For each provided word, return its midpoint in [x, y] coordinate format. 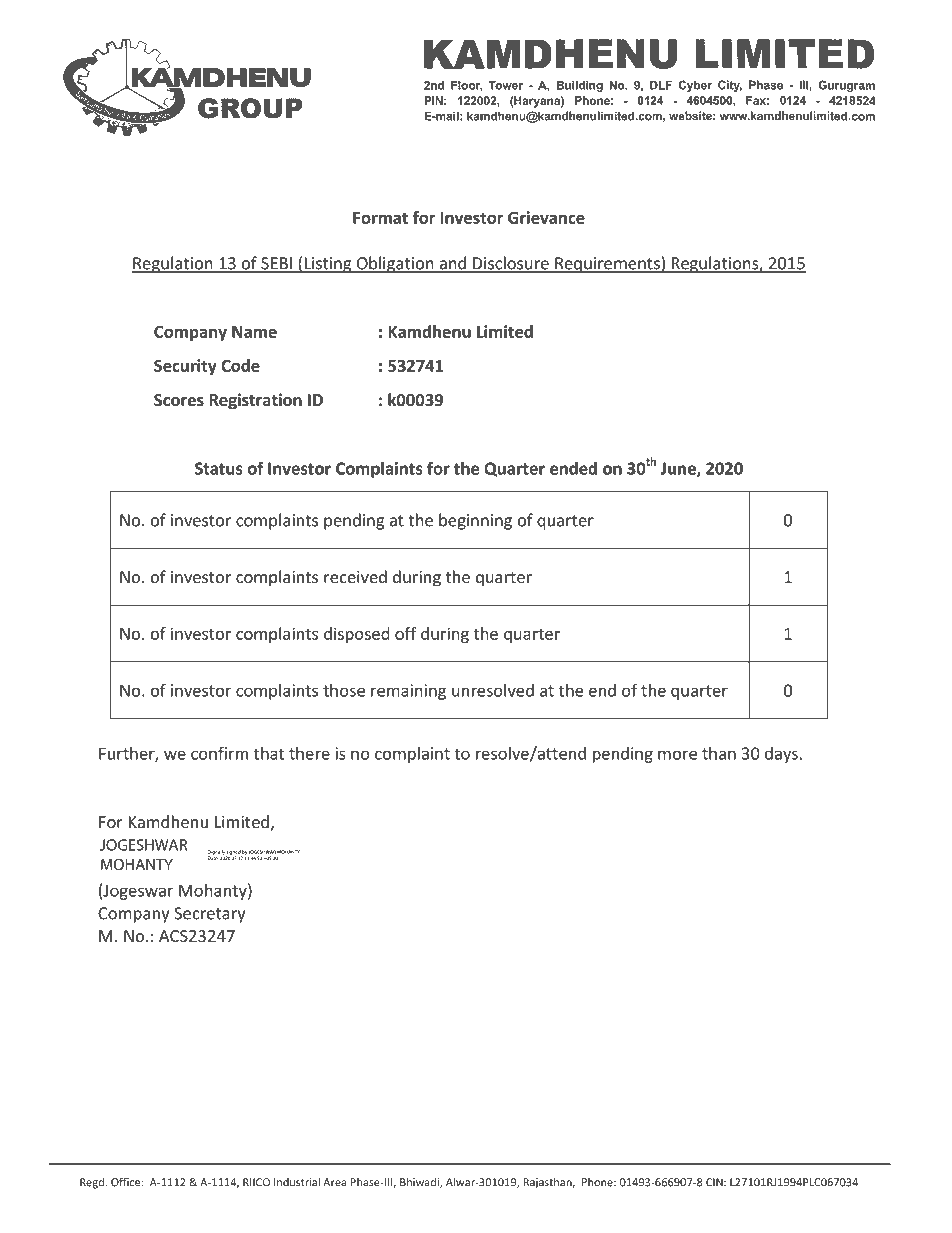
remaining [408, 692]
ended [573, 468]
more [677, 755]
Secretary [209, 915]
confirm [219, 753]
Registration [255, 401]
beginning [475, 521]
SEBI [276, 264]
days [781, 755]
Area [334, 1182]
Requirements [607, 264]
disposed [356, 635]
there [309, 753]
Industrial [297, 1182]
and [453, 264]
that [269, 753]
